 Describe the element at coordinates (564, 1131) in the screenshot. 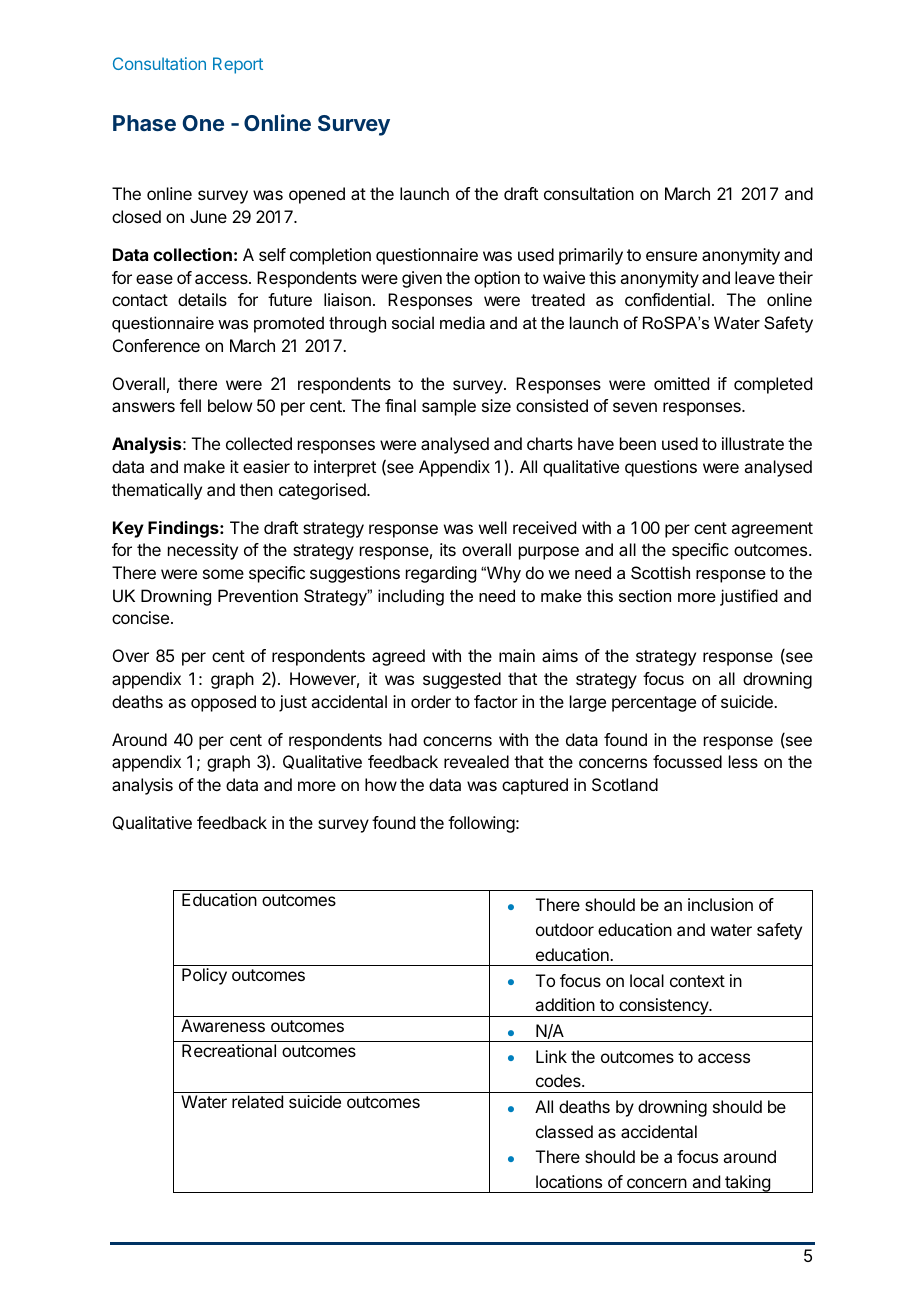

I see `classed` at that location.
